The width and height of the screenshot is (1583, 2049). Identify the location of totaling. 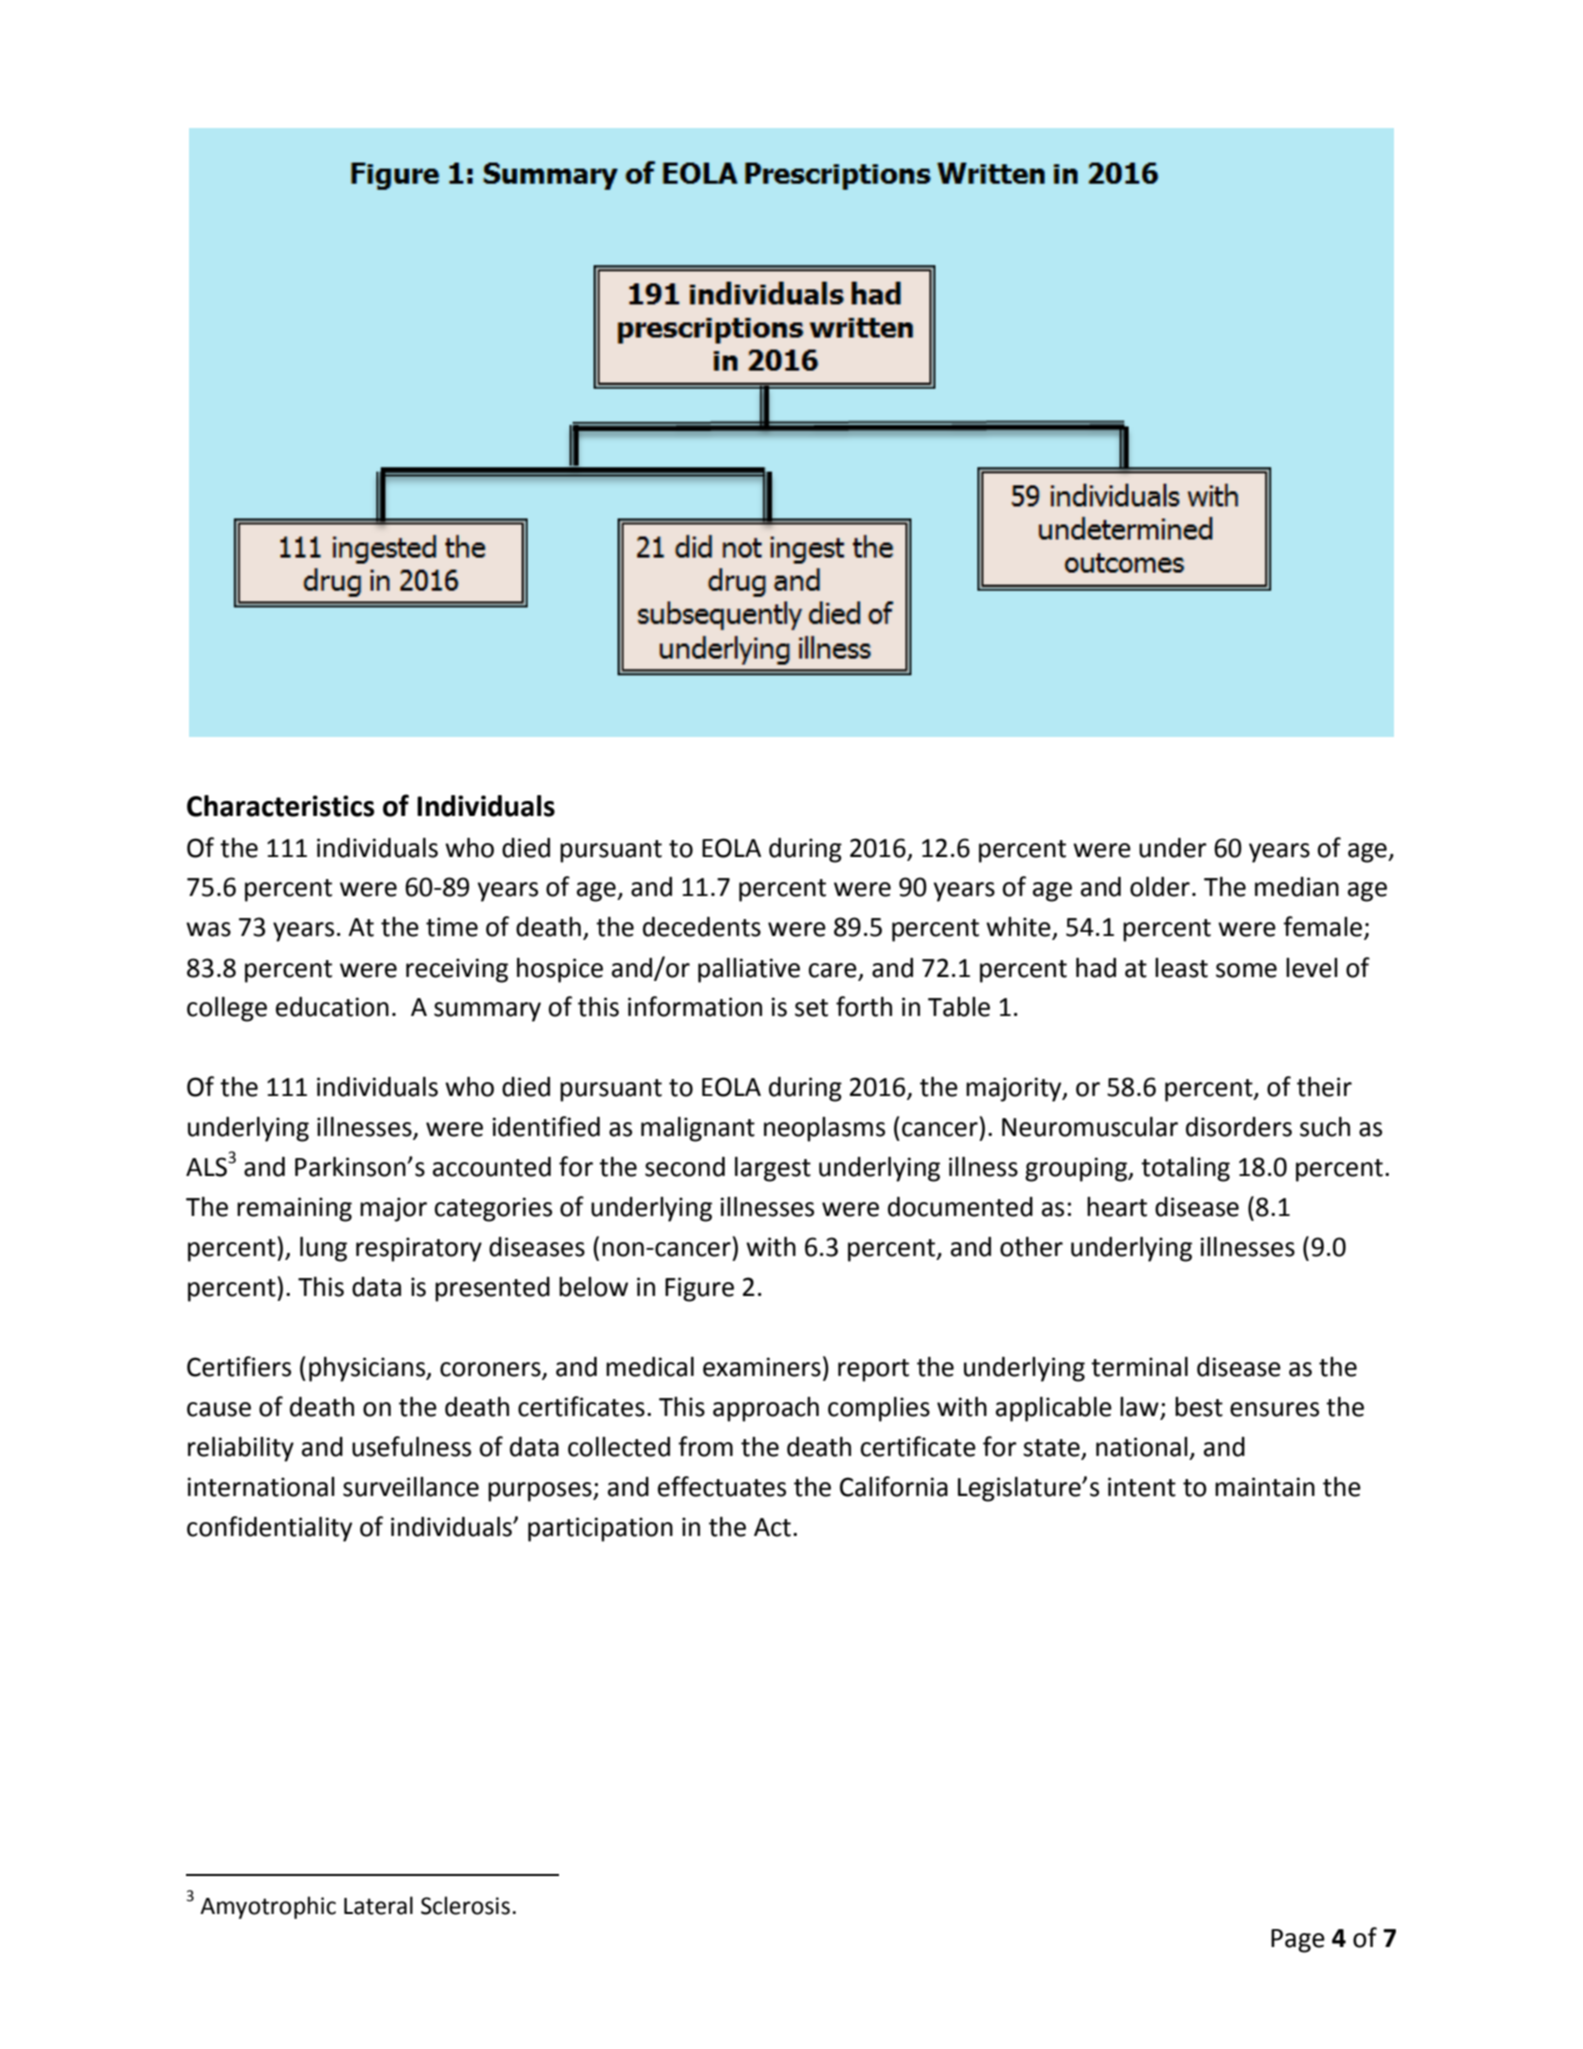
(1185, 1169).
